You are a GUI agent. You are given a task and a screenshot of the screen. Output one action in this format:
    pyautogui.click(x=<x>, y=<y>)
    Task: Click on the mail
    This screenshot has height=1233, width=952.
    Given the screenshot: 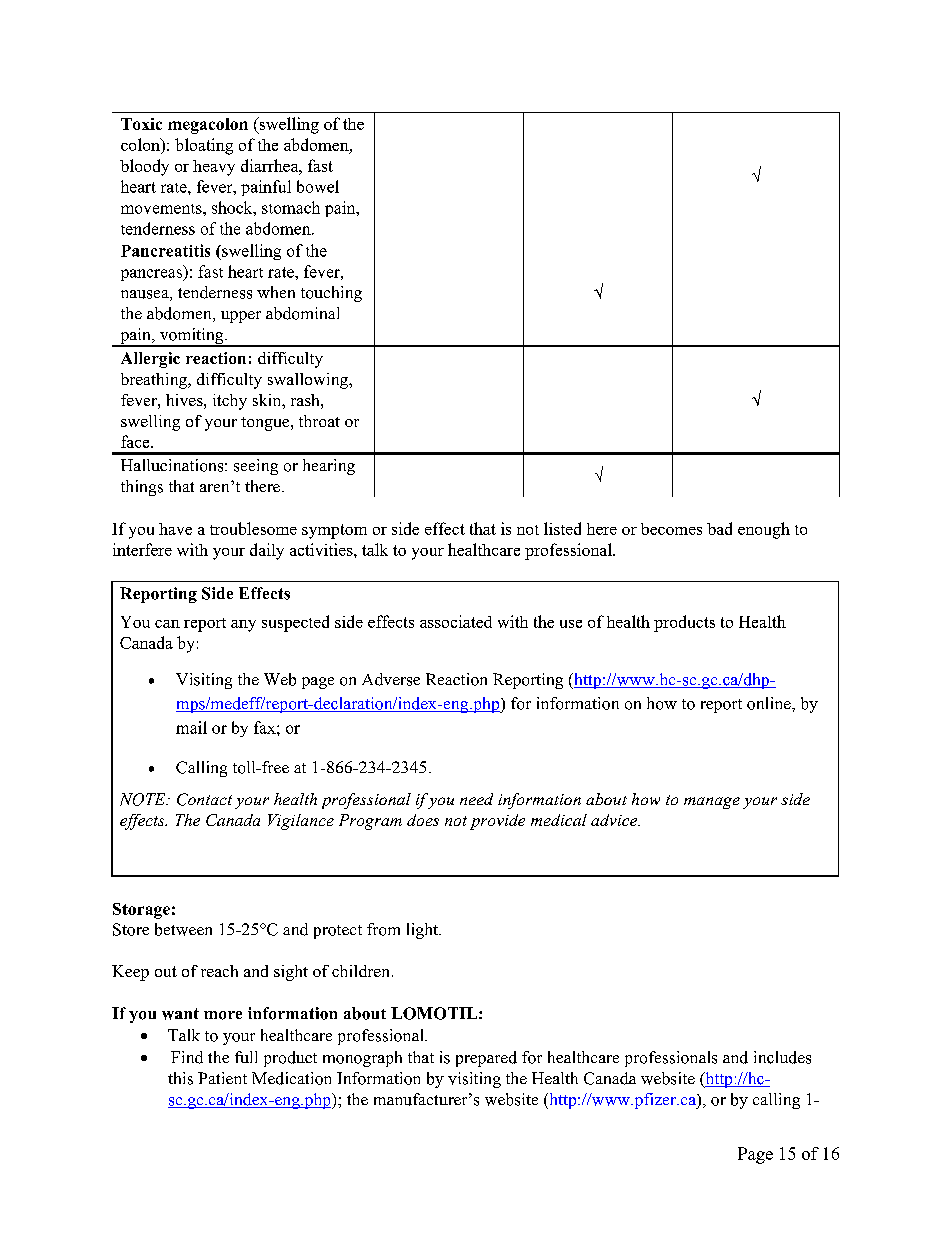 What is the action you would take?
    pyautogui.click(x=191, y=727)
